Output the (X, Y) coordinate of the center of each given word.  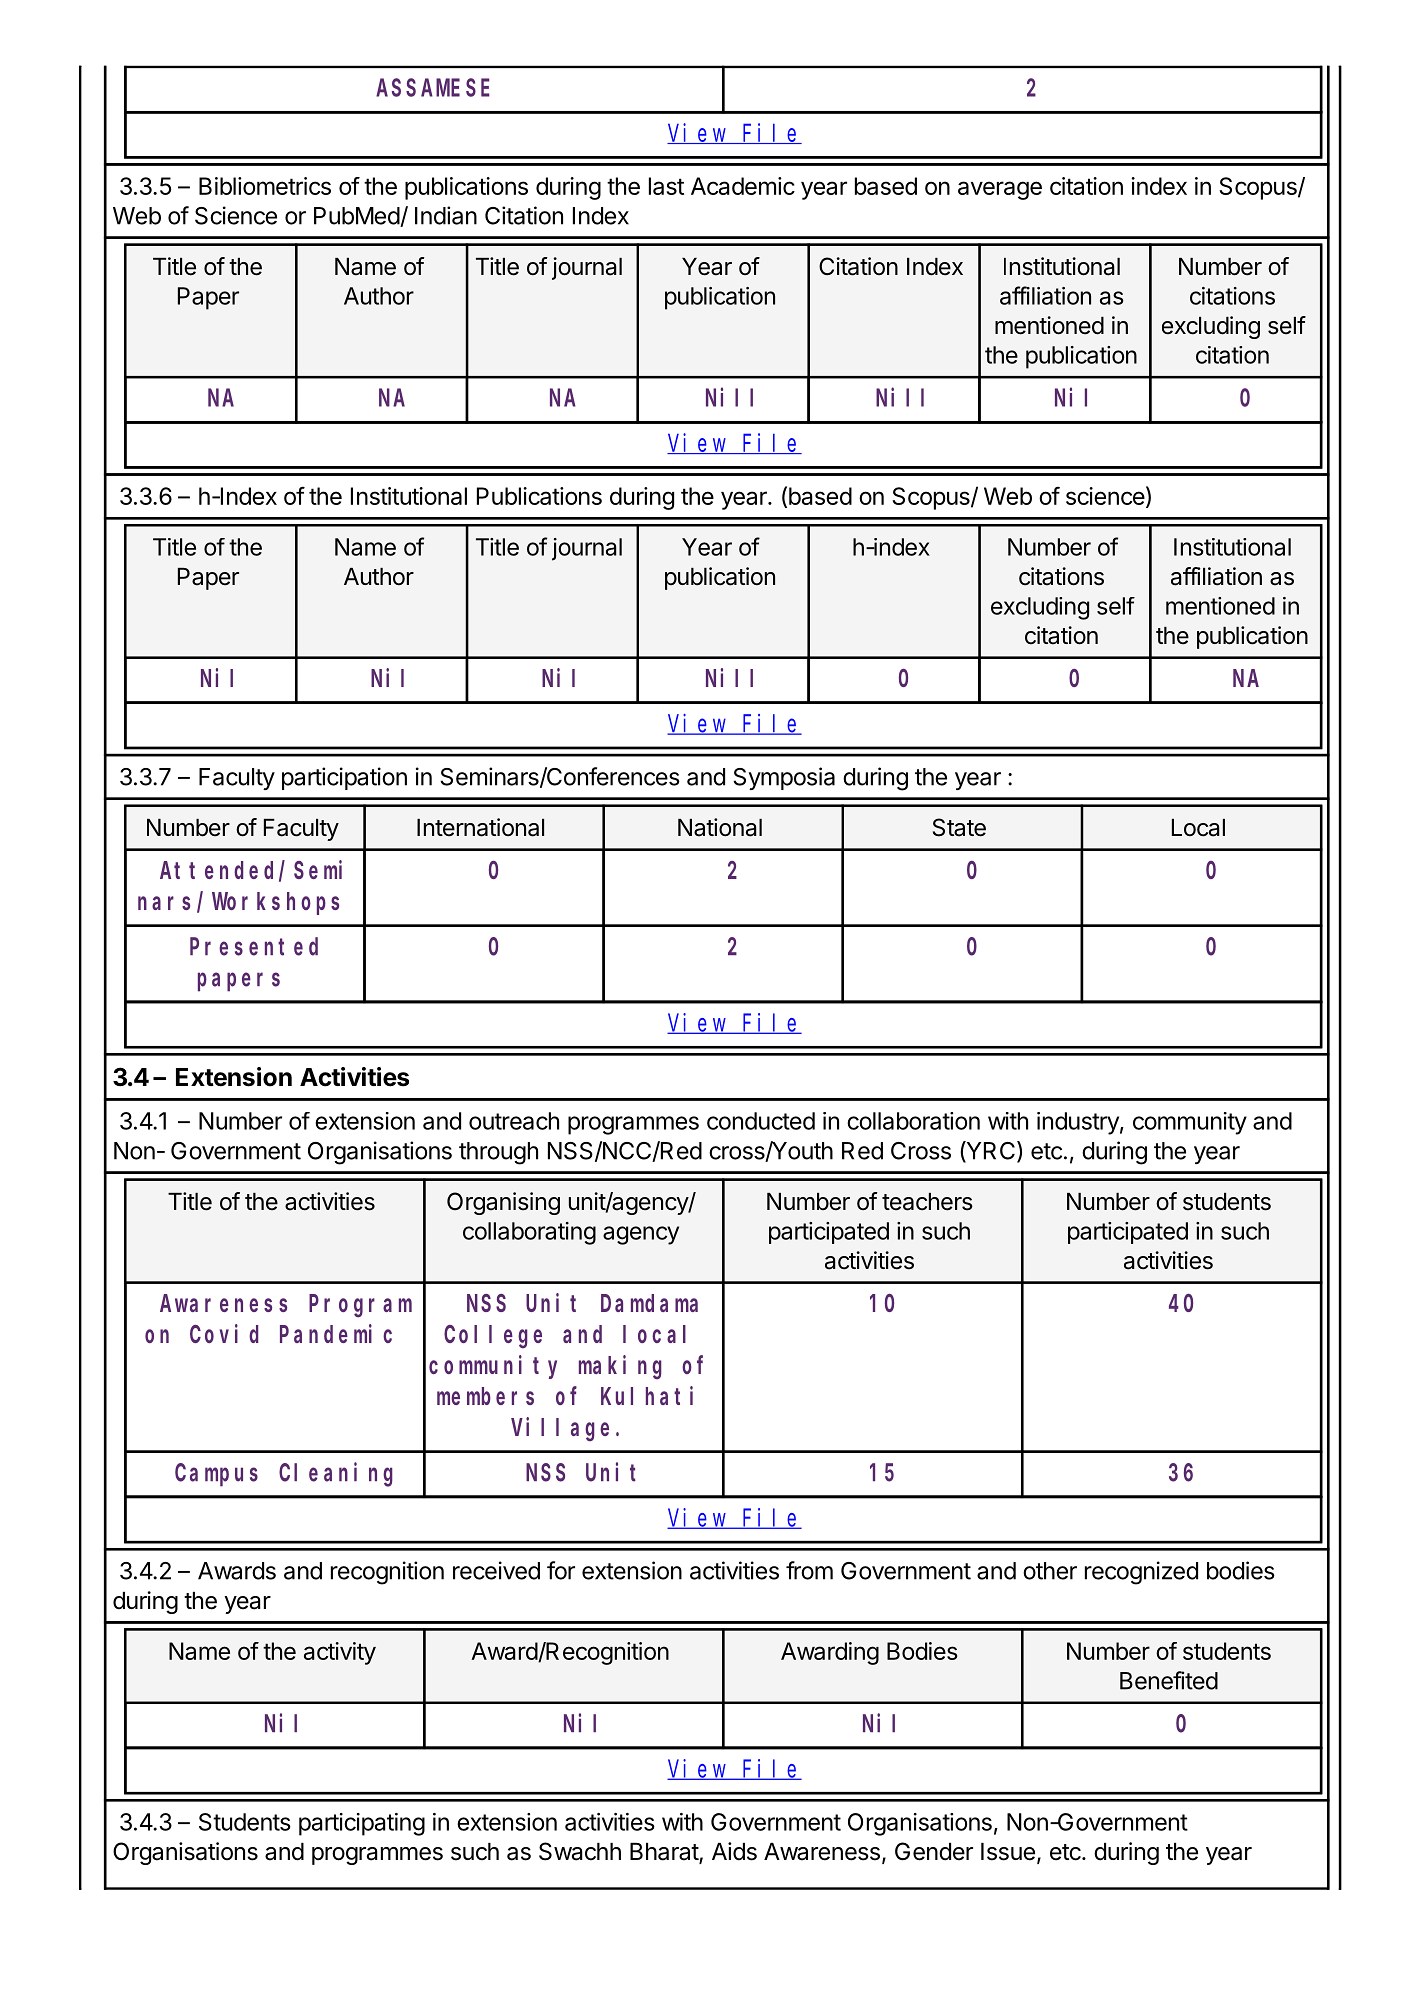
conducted (761, 1121)
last (666, 186)
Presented (254, 946)
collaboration (913, 1121)
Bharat (665, 1853)
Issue (1008, 1852)
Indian (446, 215)
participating (362, 1824)
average (1000, 190)
